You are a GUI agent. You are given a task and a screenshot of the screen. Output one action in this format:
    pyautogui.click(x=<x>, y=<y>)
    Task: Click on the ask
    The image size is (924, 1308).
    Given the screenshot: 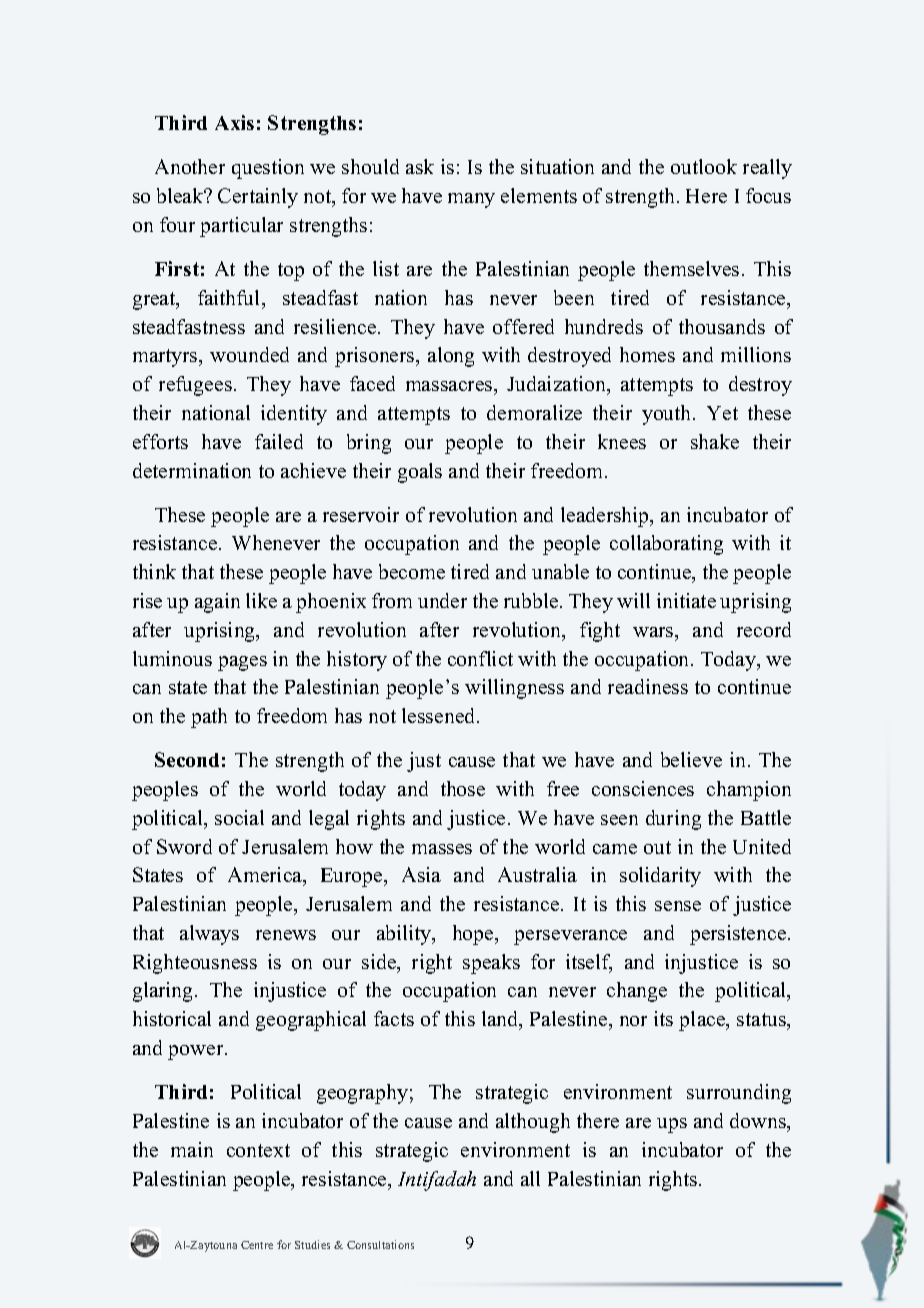 What is the action you would take?
    pyautogui.click(x=420, y=166)
